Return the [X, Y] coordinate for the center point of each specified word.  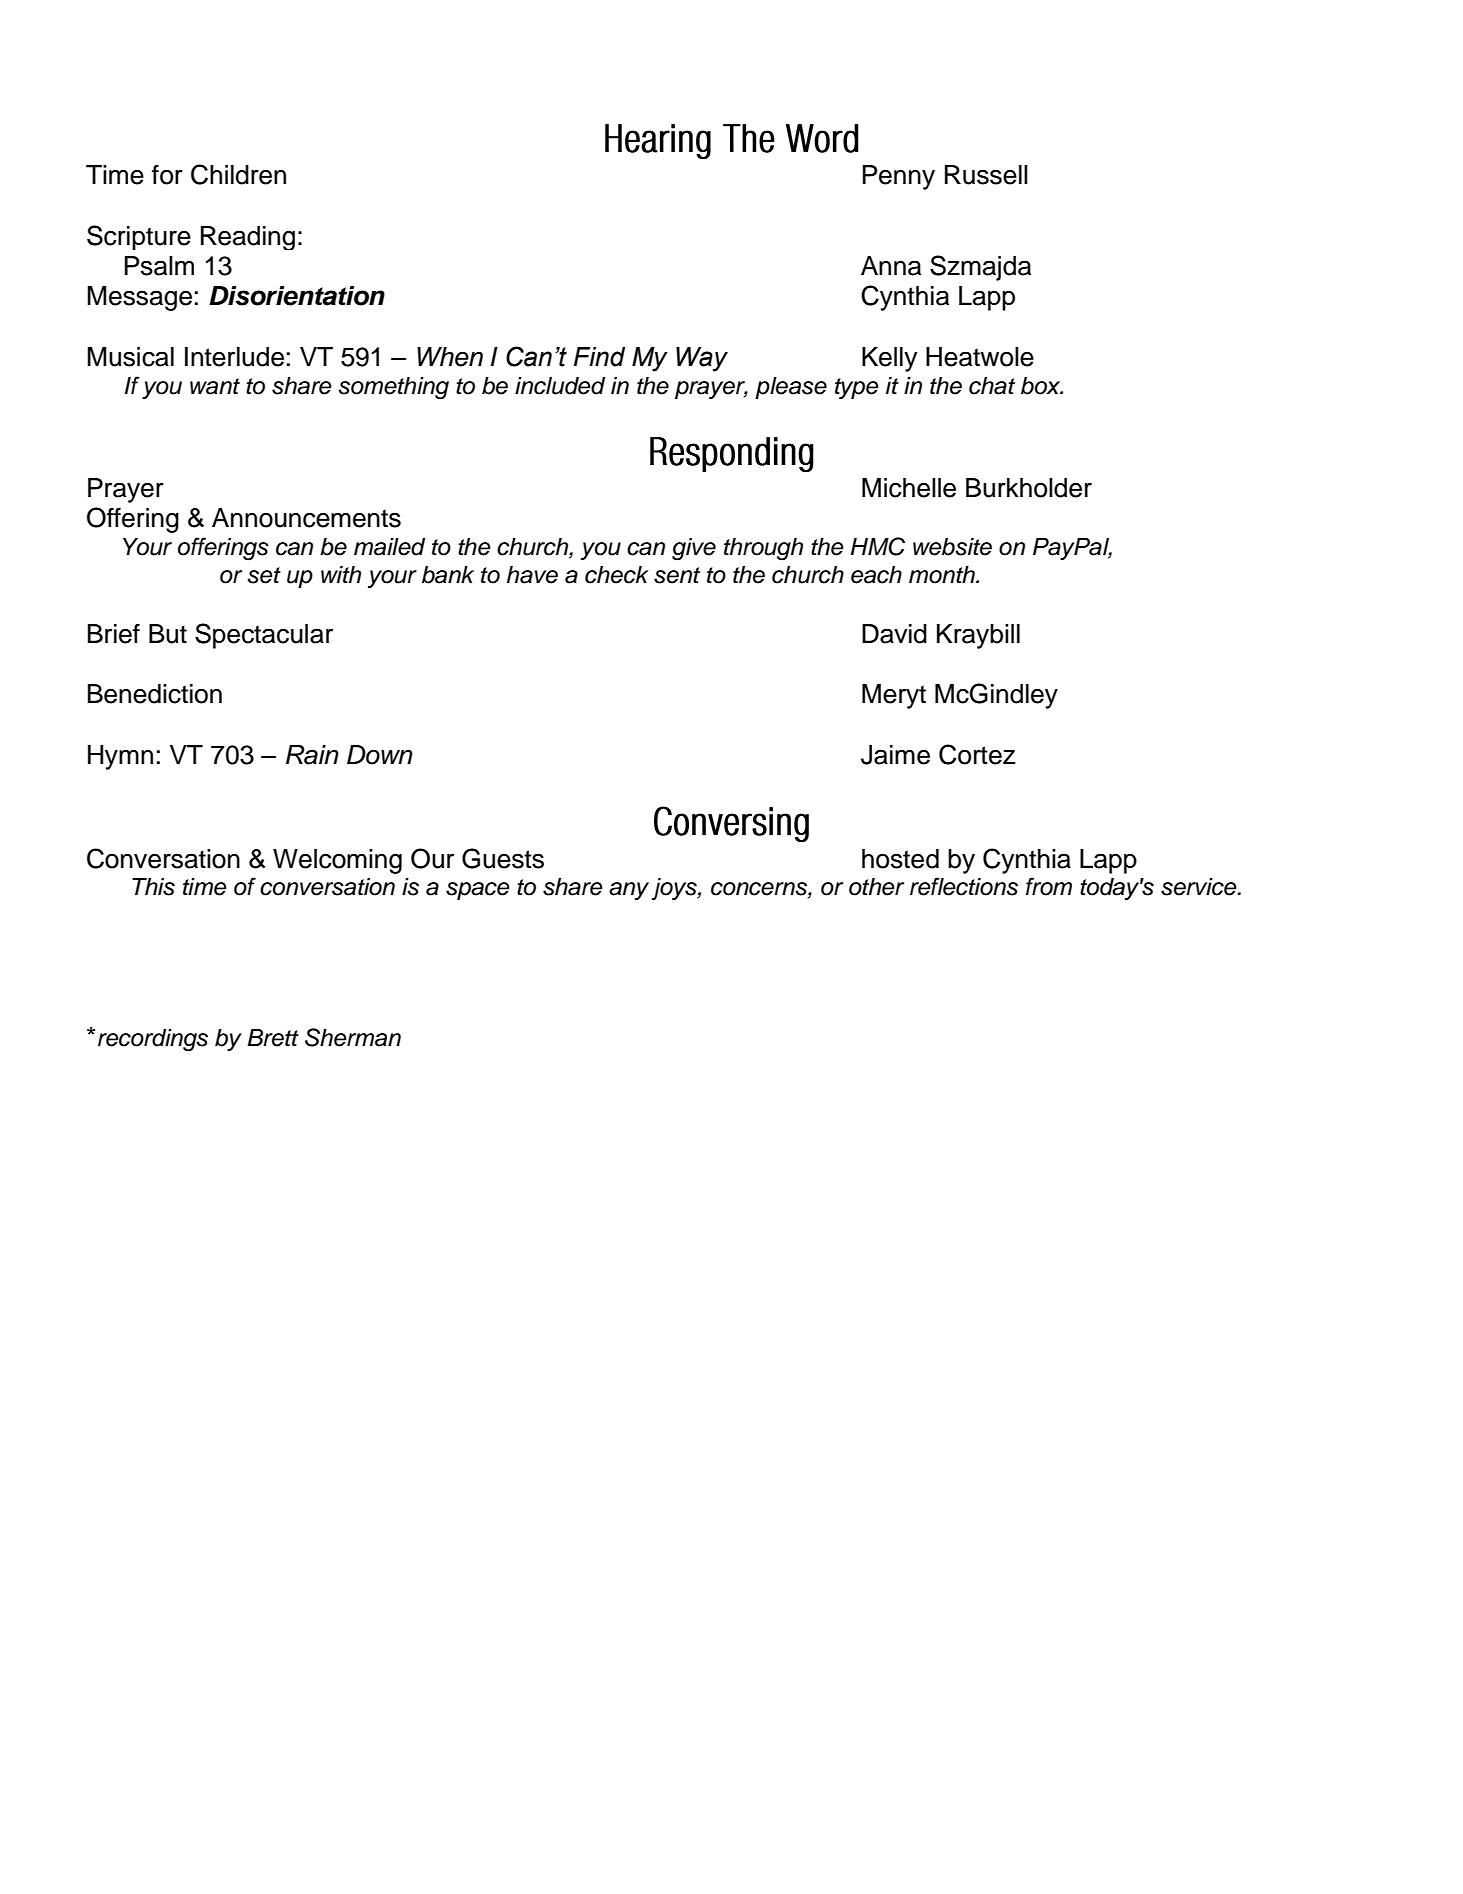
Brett [273, 1038]
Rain [312, 755]
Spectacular [264, 636]
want [215, 386]
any [629, 891]
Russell [986, 175]
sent [677, 575]
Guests [503, 858]
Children [238, 174]
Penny [899, 177]
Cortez [977, 754]
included [560, 386]
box [1042, 386]
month [943, 575]
